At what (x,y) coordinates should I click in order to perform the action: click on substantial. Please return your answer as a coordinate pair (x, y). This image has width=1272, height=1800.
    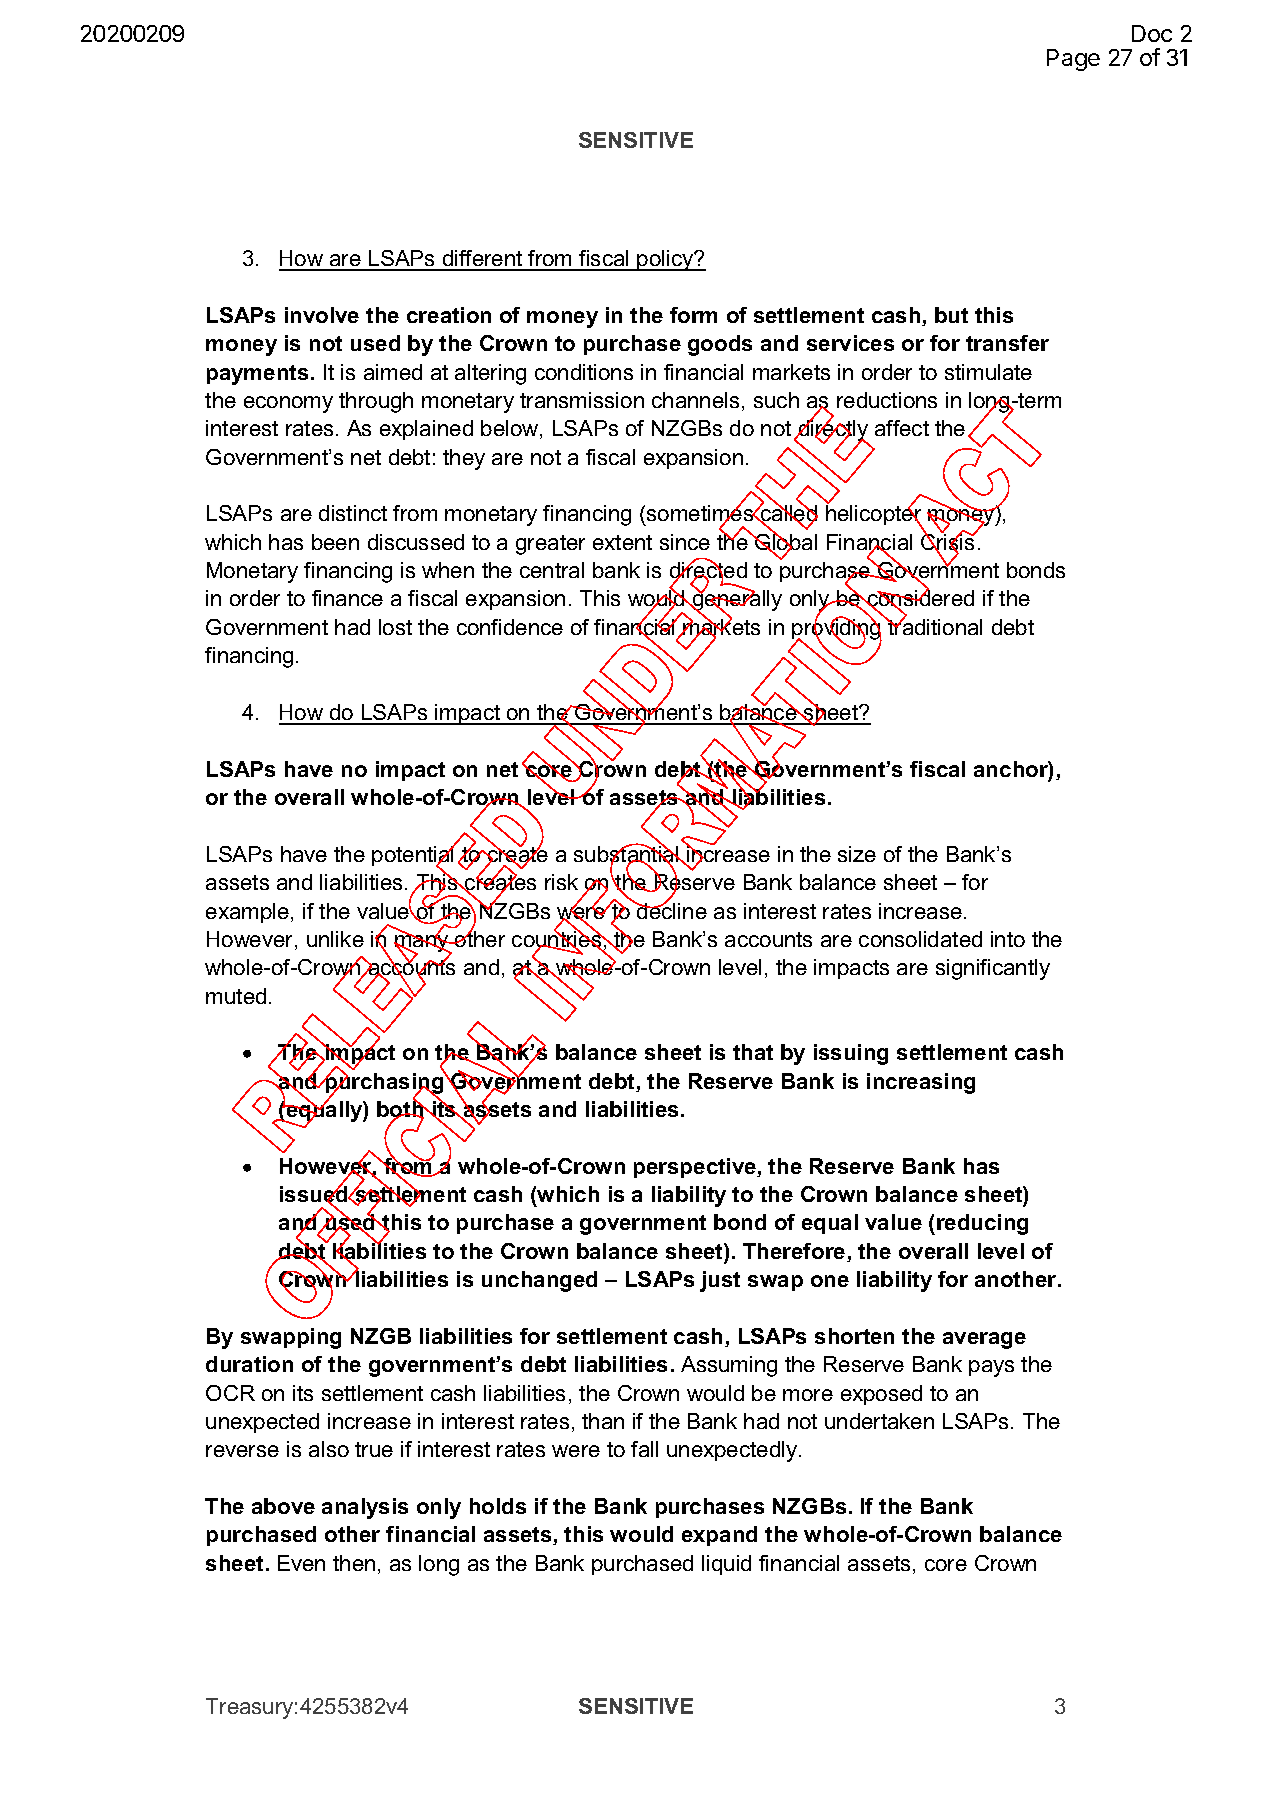
    Looking at the image, I should click on (627, 854).
